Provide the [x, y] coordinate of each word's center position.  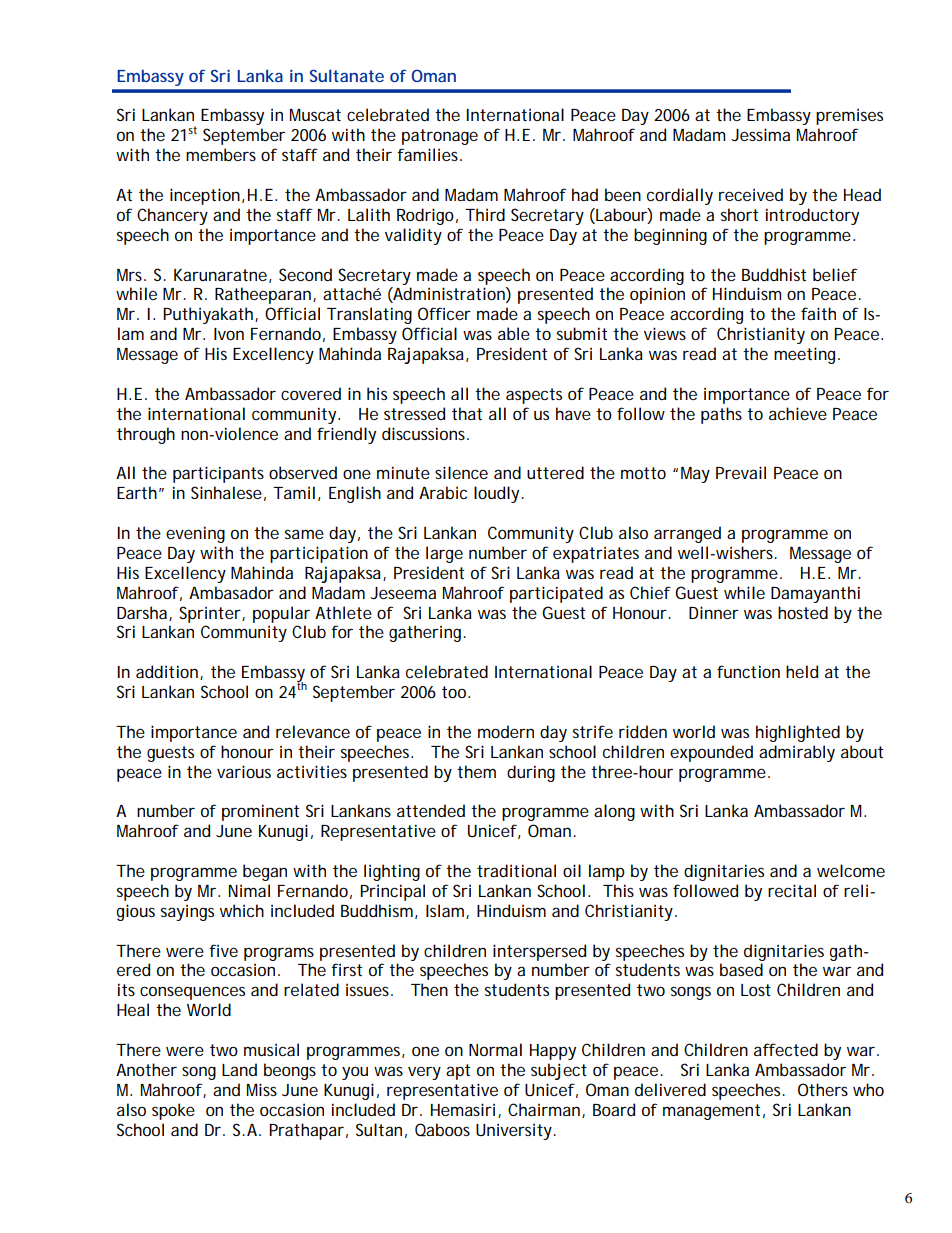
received [751, 194]
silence [461, 472]
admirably [797, 753]
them [476, 771]
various [244, 771]
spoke [173, 1111]
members [221, 154]
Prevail [741, 472]
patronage [440, 137]
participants [218, 474]
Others [823, 1089]
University [515, 1131]
